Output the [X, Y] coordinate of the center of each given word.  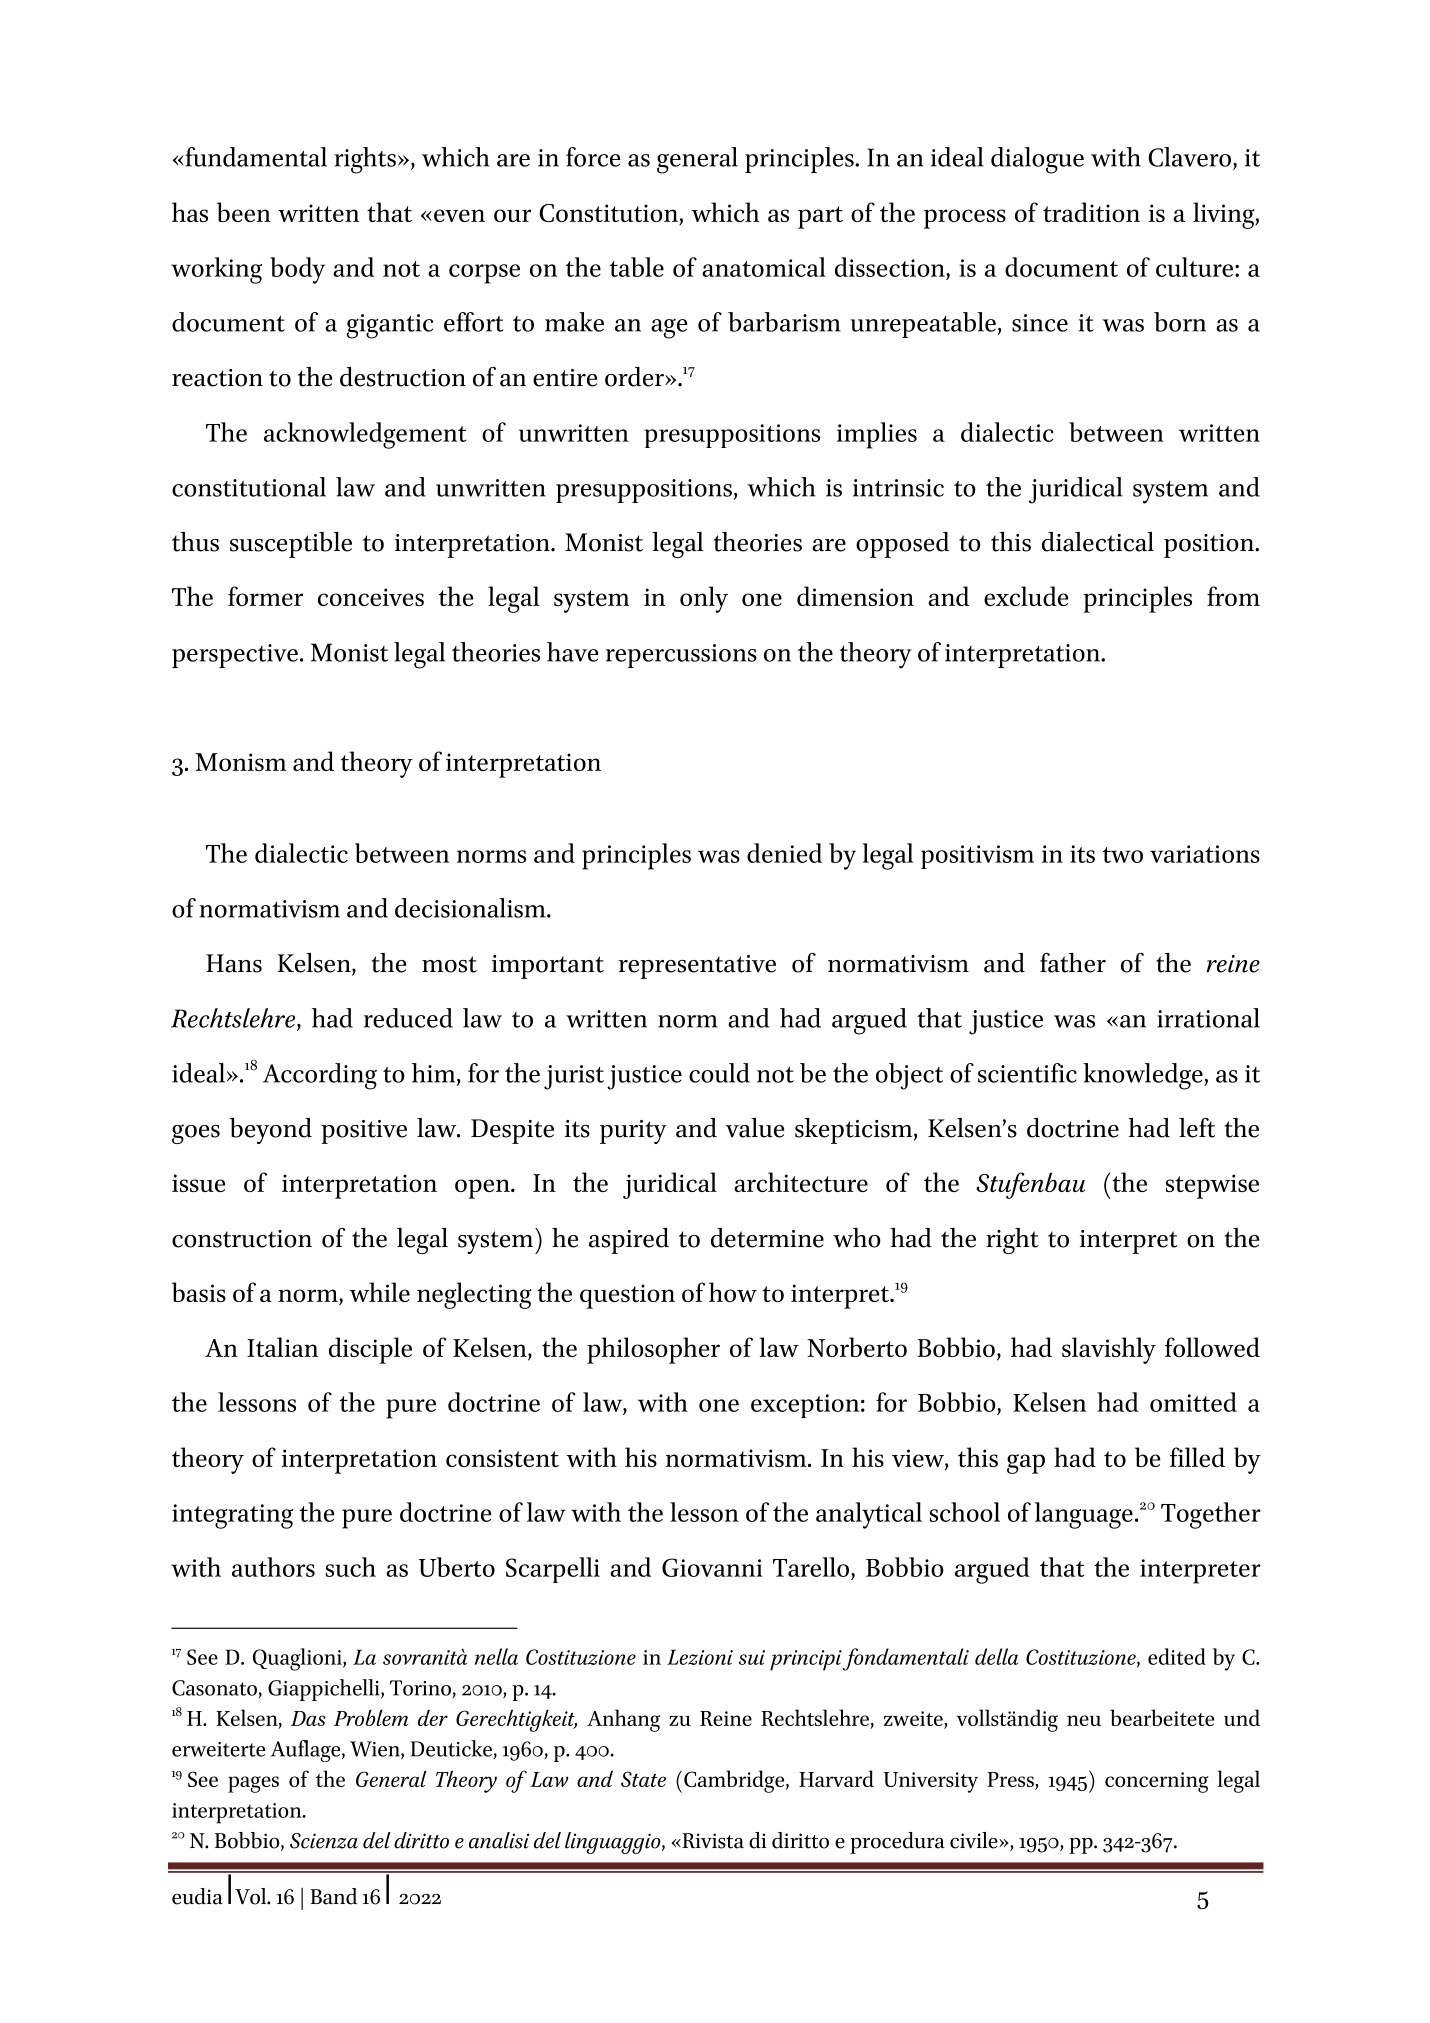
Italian [282, 1347]
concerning [1156, 1782]
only [704, 599]
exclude [1026, 596]
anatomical [764, 267]
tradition [1091, 212]
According [320, 1076]
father [1073, 963]
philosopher [653, 1350]
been [244, 212]
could [719, 1073]
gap [1026, 1464]
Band [333, 1896]
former [265, 596]
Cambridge [735, 1781]
